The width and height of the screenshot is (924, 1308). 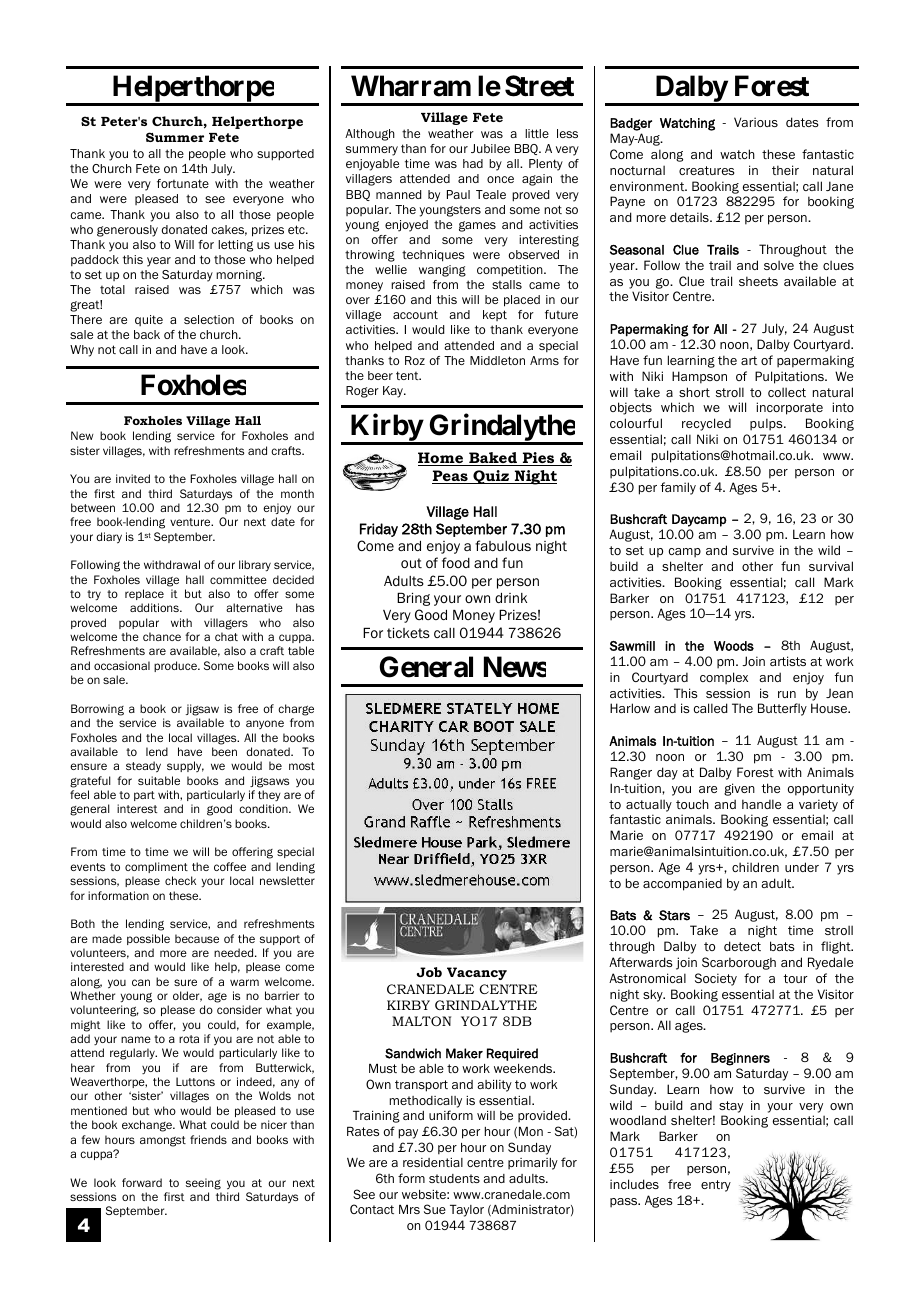 What do you see at coordinates (142, 1182) in the screenshot?
I see `forward` at bounding box center [142, 1182].
